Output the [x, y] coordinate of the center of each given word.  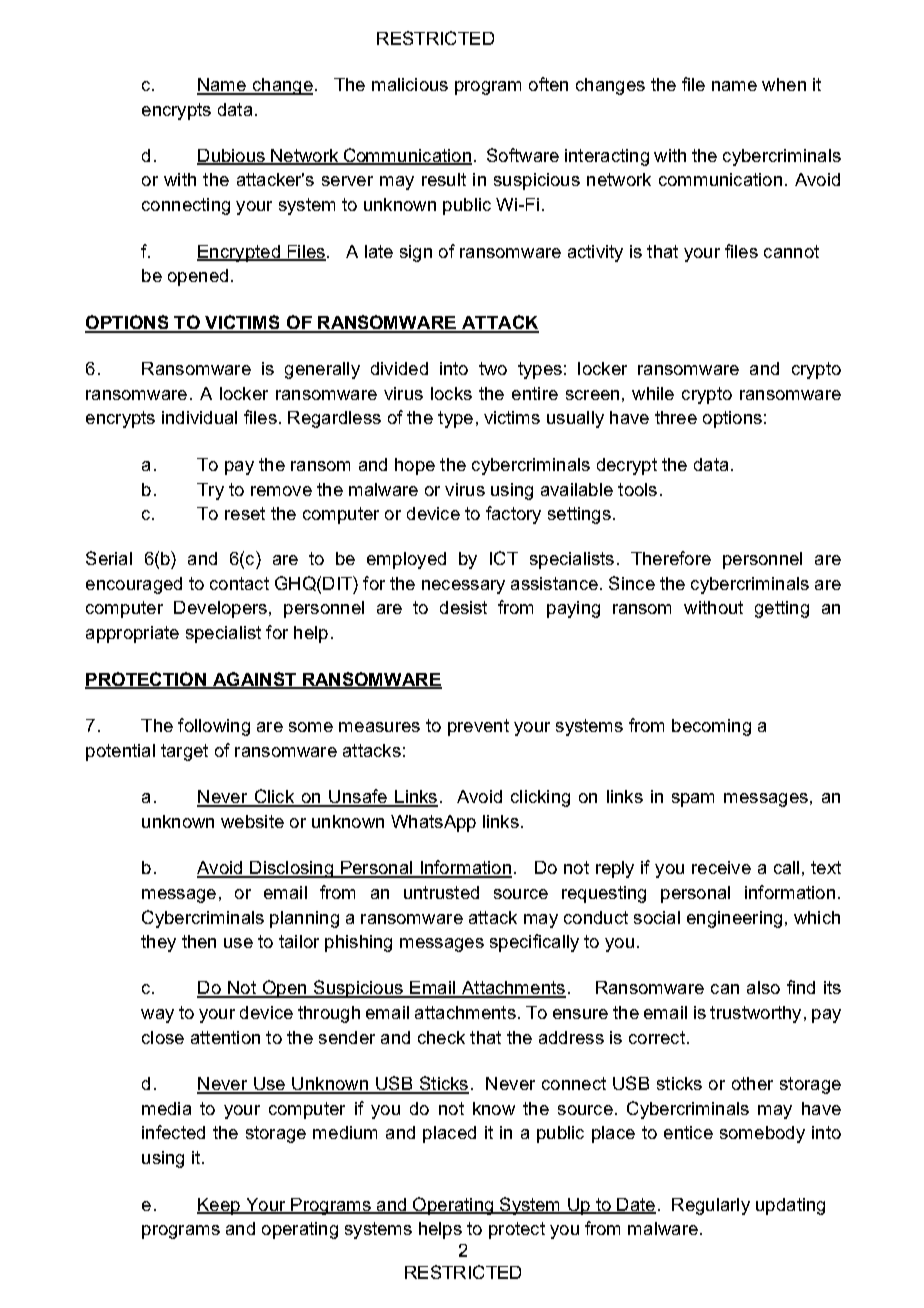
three [676, 417]
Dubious [232, 156]
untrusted [441, 892]
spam [693, 800]
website [252, 821]
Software [523, 155]
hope [415, 466]
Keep [219, 1206]
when [784, 84]
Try [210, 491]
